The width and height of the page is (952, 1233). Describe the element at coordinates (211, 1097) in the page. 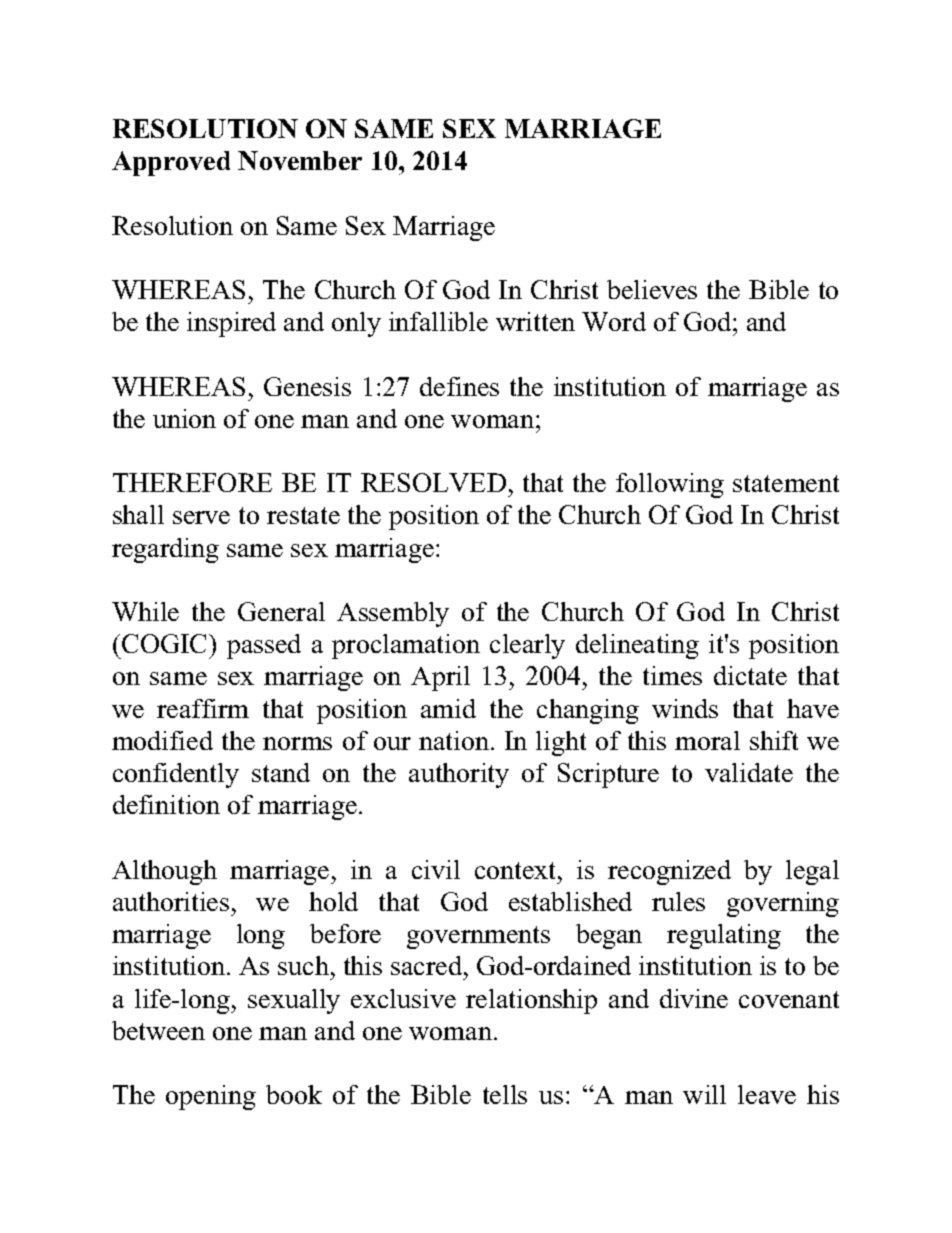

I see `opening` at that location.
